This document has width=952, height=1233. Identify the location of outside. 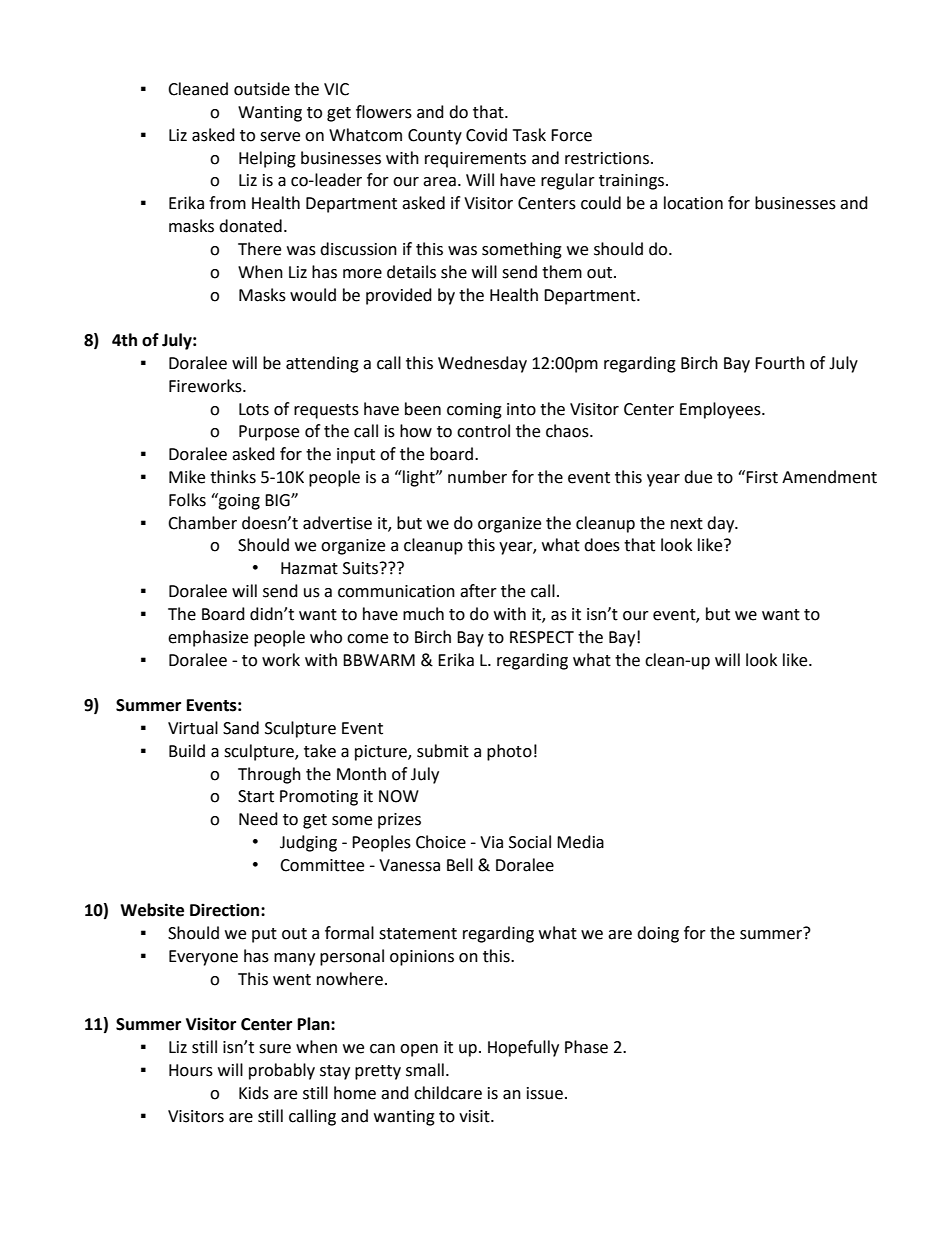
(262, 89).
